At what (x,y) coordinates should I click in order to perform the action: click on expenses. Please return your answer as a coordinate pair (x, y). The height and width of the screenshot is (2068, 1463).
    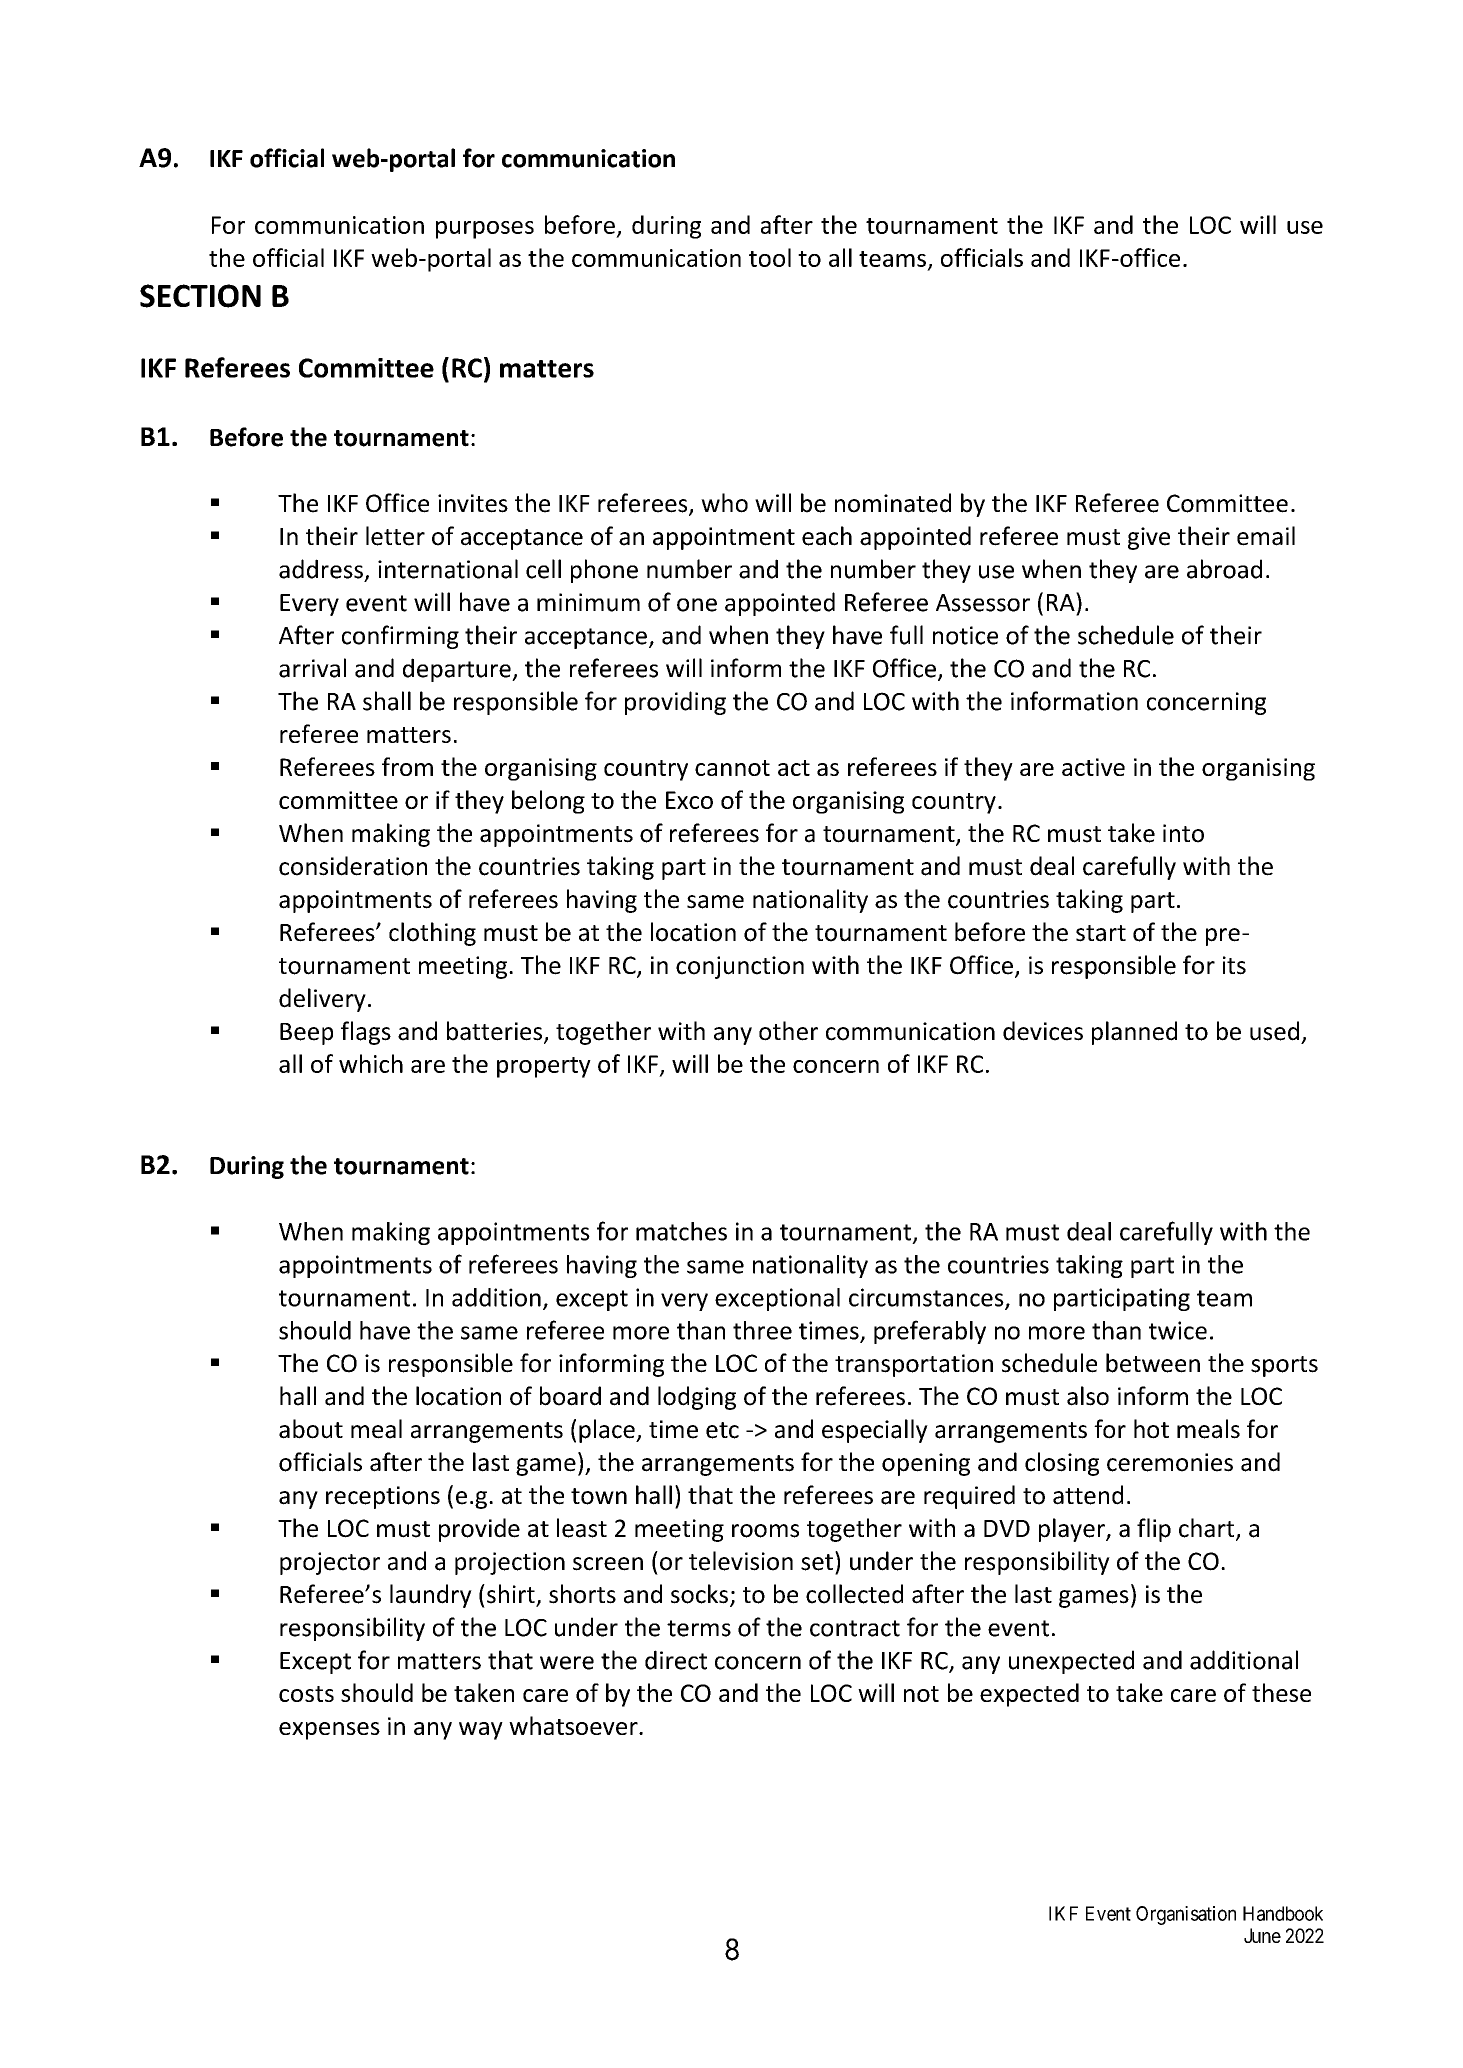
    Looking at the image, I should click on (329, 1731).
